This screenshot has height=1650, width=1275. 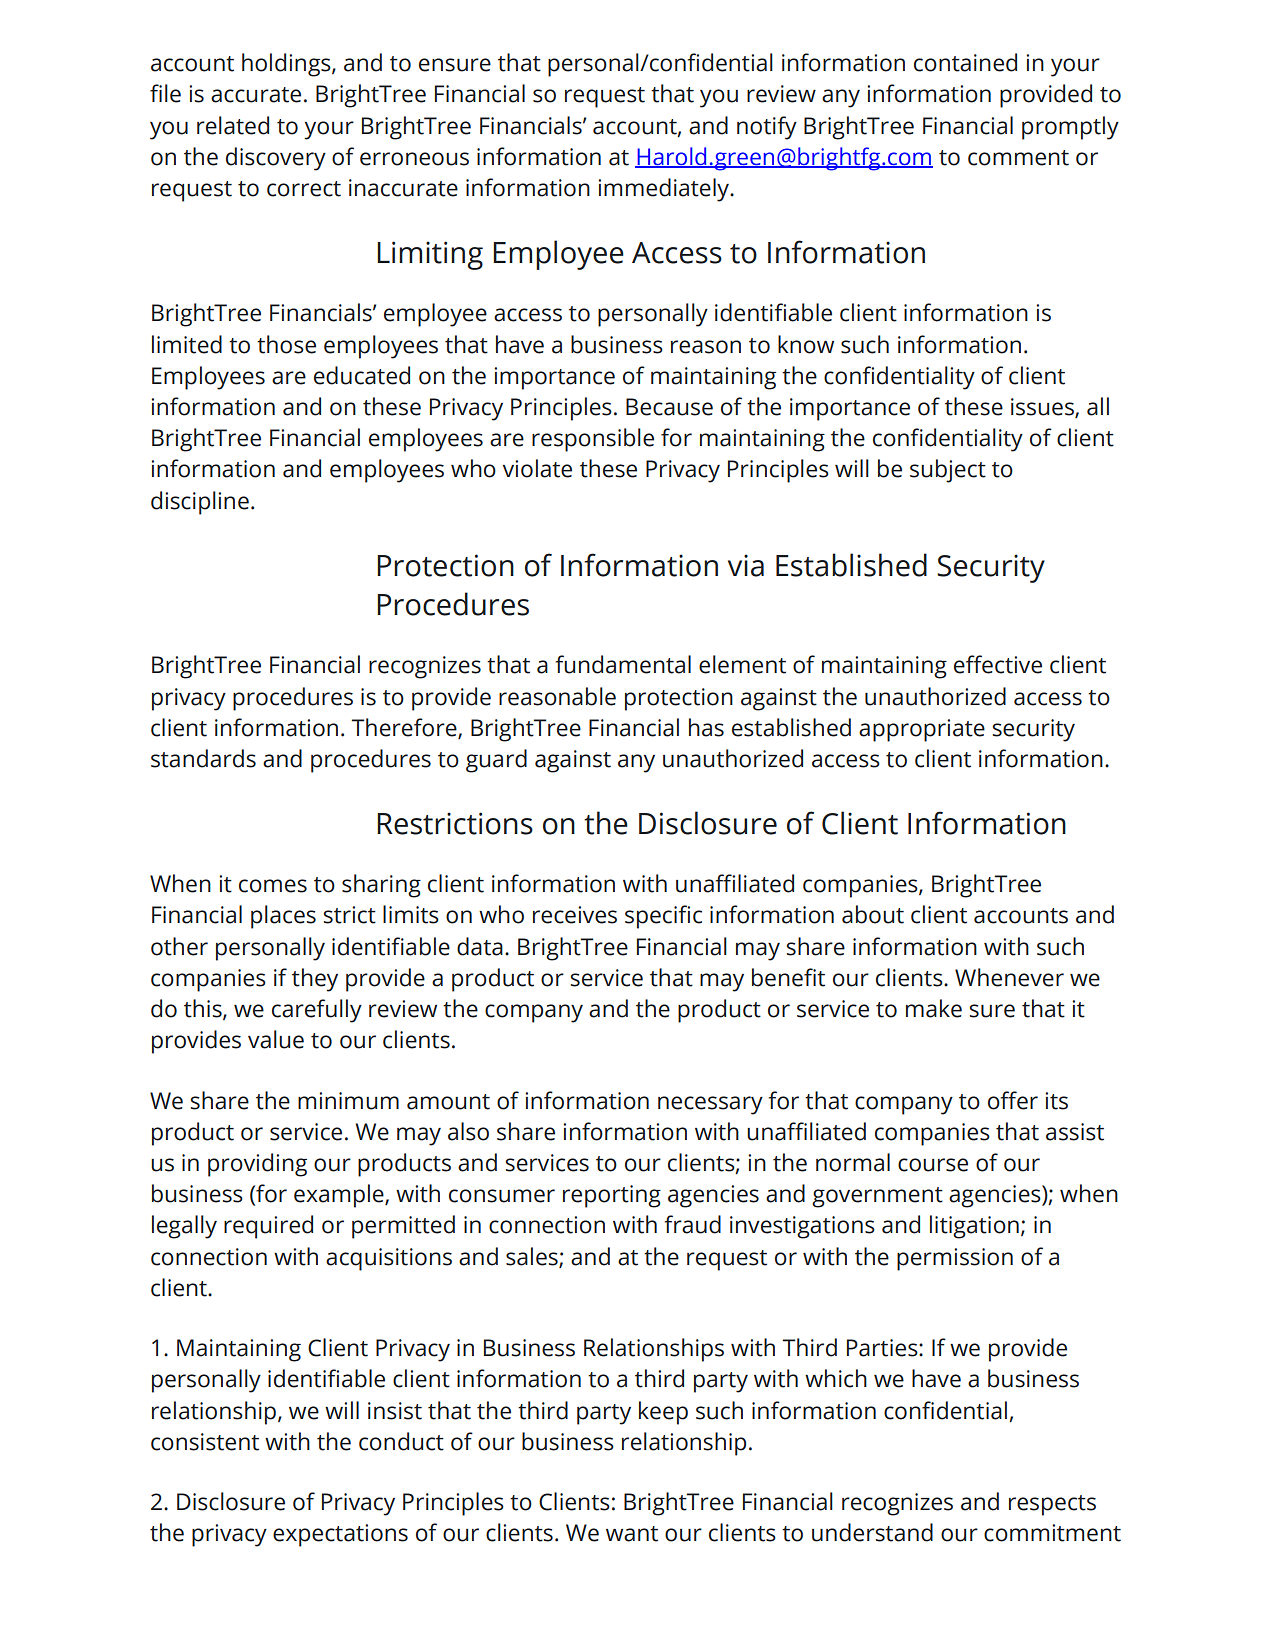 I want to click on contained, so click(x=965, y=62).
